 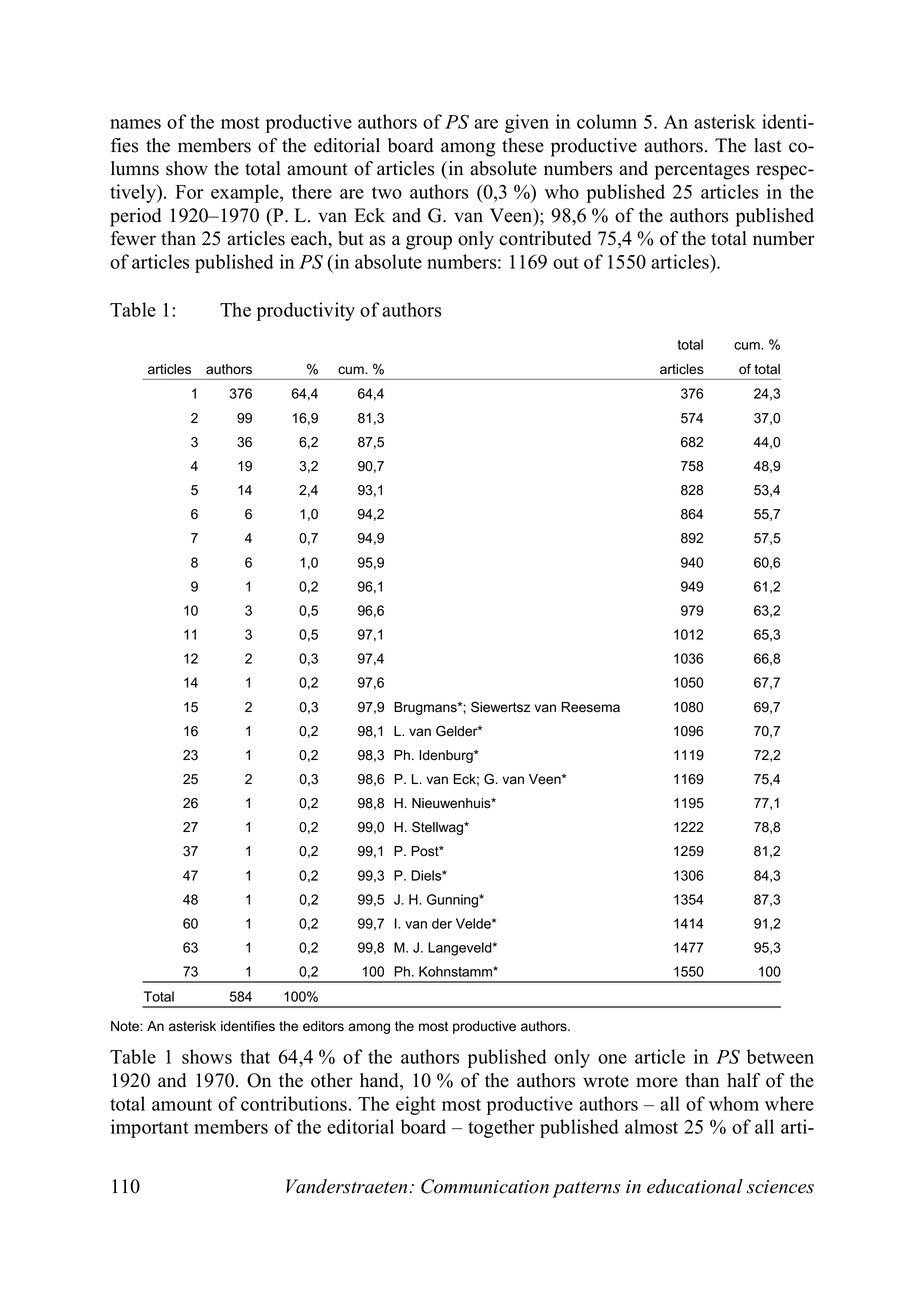 I want to click on these, so click(x=523, y=145).
